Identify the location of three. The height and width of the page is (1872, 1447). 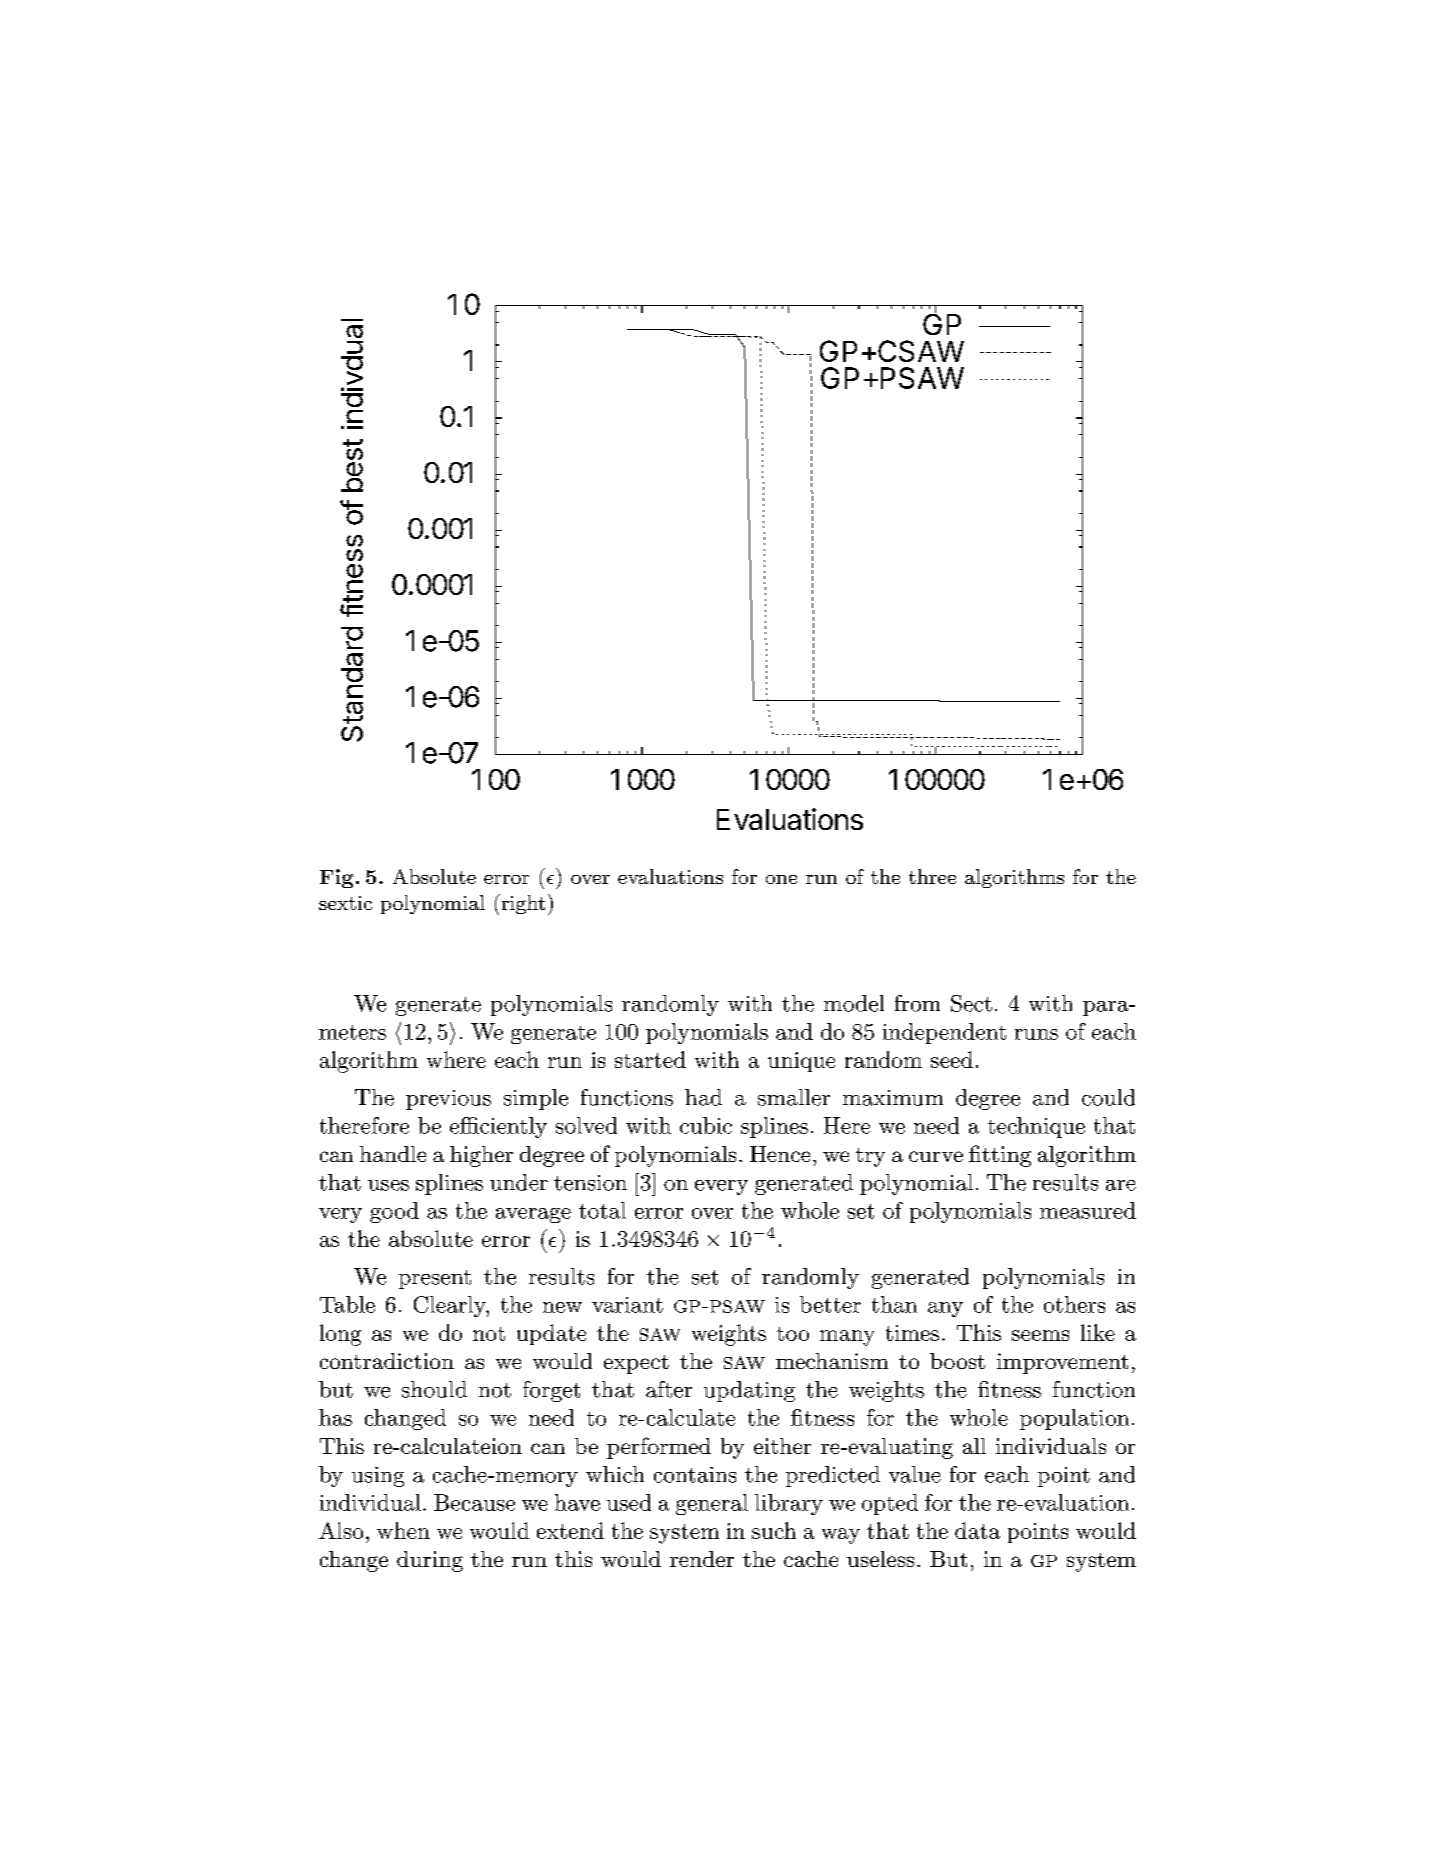
(932, 876).
